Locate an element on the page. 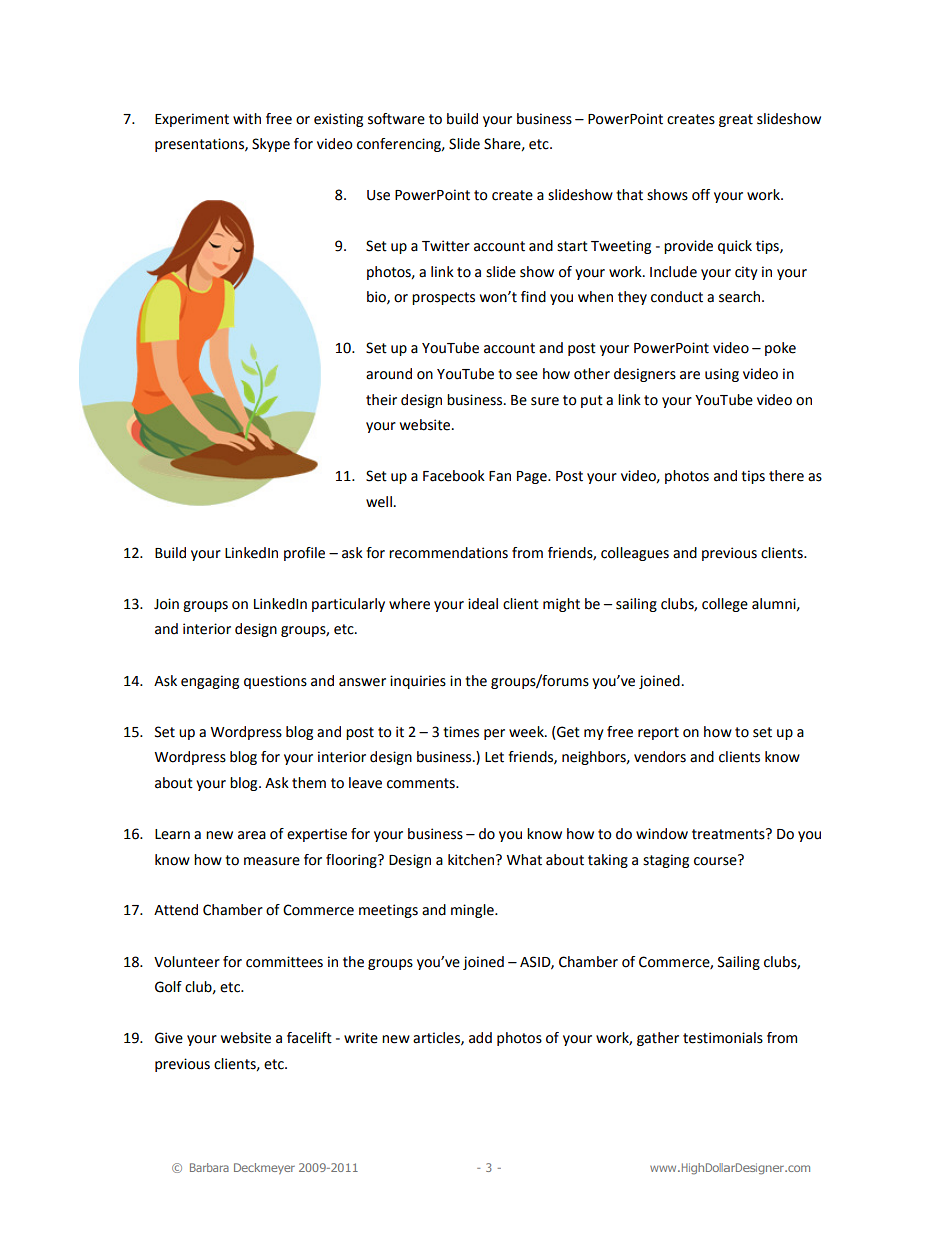 Image resolution: width=952 pixels, height=1233 pixels. their is located at coordinates (381, 400).
